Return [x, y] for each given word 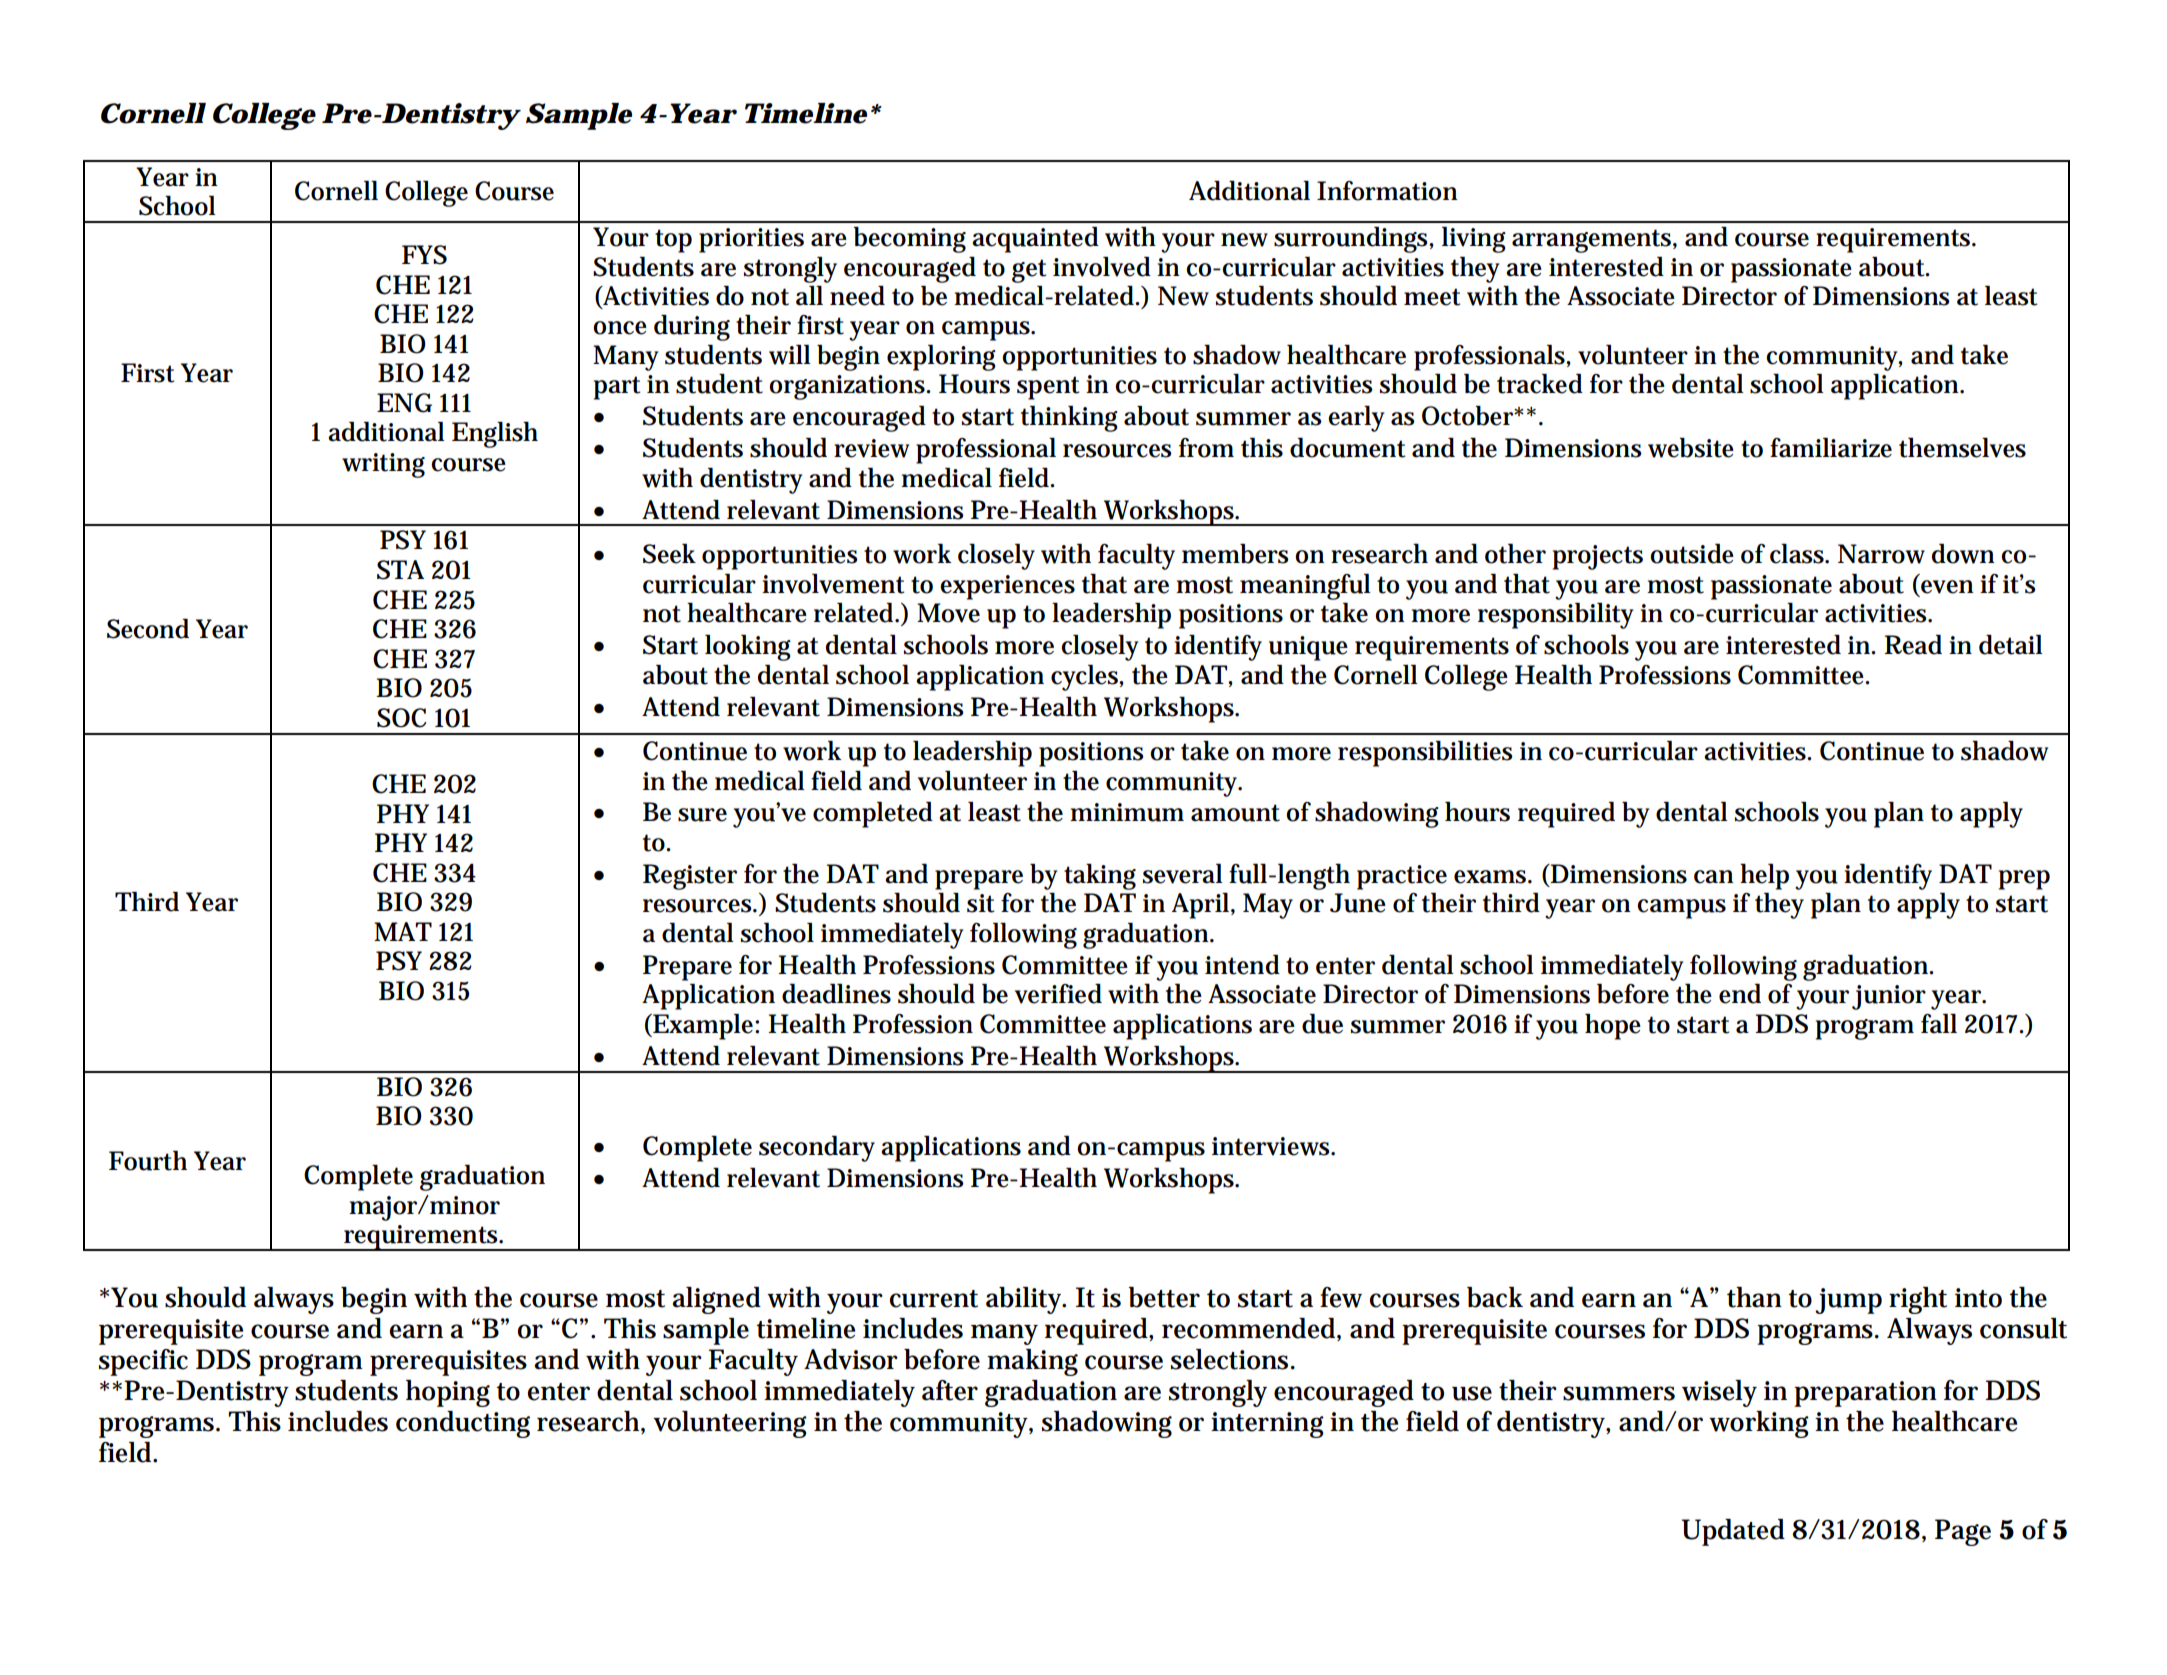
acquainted [1035, 240]
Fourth [148, 1161]
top [673, 241]
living [1474, 240]
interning [1267, 1425]
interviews [1272, 1146]
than [1754, 1297]
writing [383, 465]
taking [1100, 877]
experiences [1007, 587]
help [1764, 877]
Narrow [1881, 554]
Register [690, 877]
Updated [1733, 1532]
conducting [463, 1424]
